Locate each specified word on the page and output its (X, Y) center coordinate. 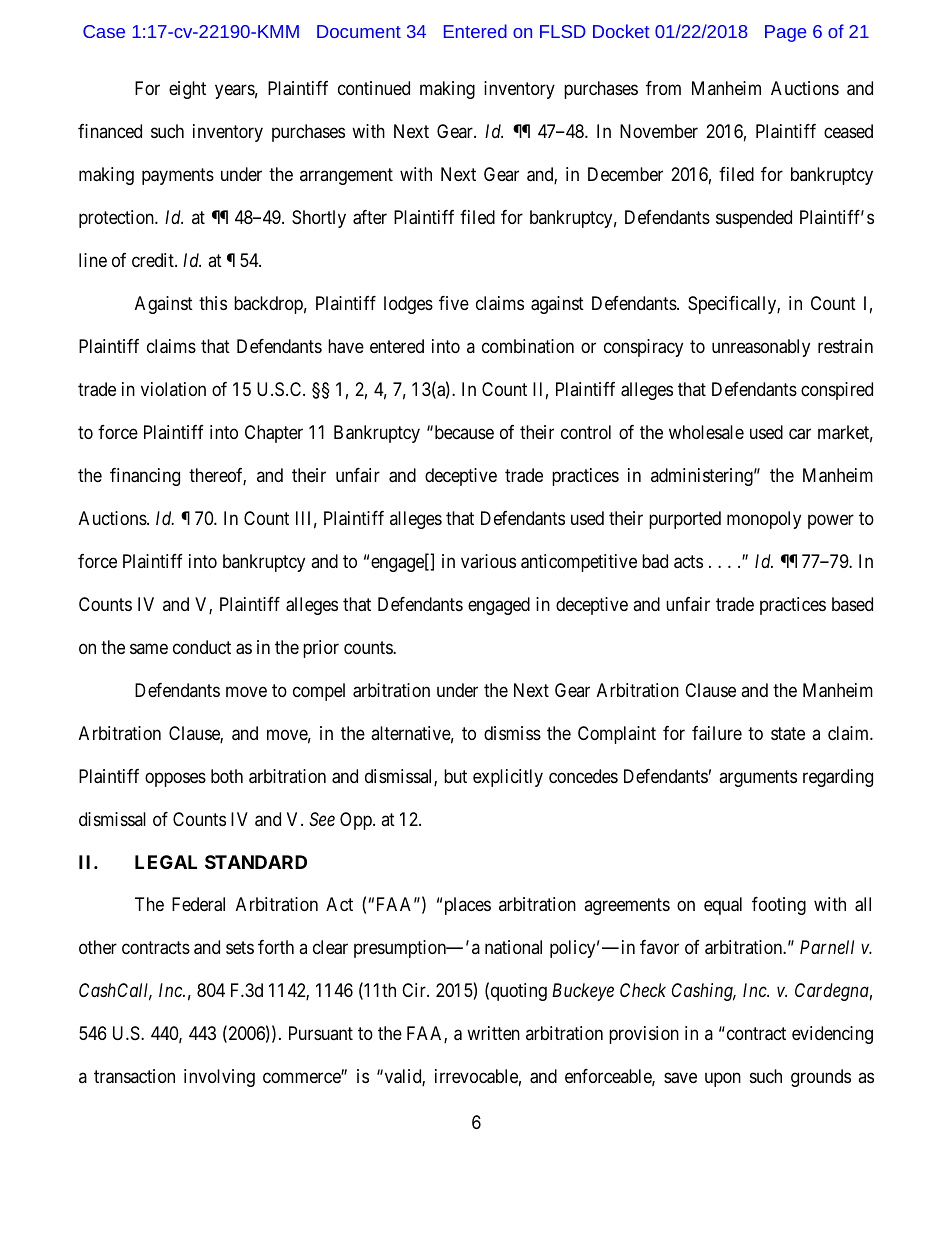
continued (374, 88)
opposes (175, 779)
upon (723, 1080)
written (493, 1033)
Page (785, 33)
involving (219, 1078)
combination (528, 346)
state (788, 734)
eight (187, 90)
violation (173, 389)
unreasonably (761, 348)
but (455, 776)
